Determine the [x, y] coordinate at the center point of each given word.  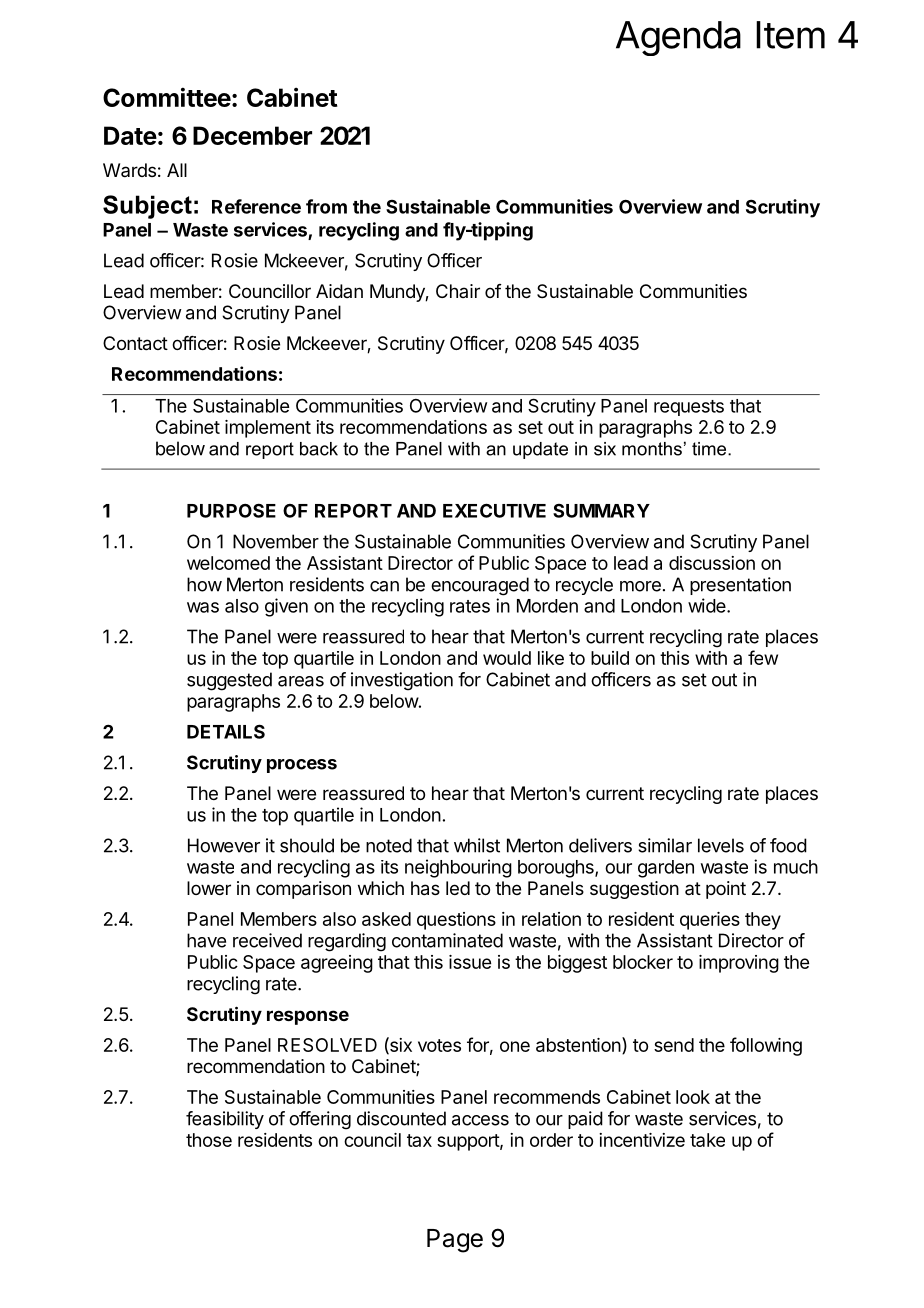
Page [455, 1241]
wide [708, 605]
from [326, 206]
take [707, 1140]
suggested [229, 681]
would [507, 658]
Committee [167, 97]
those [209, 1140]
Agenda [678, 38]
